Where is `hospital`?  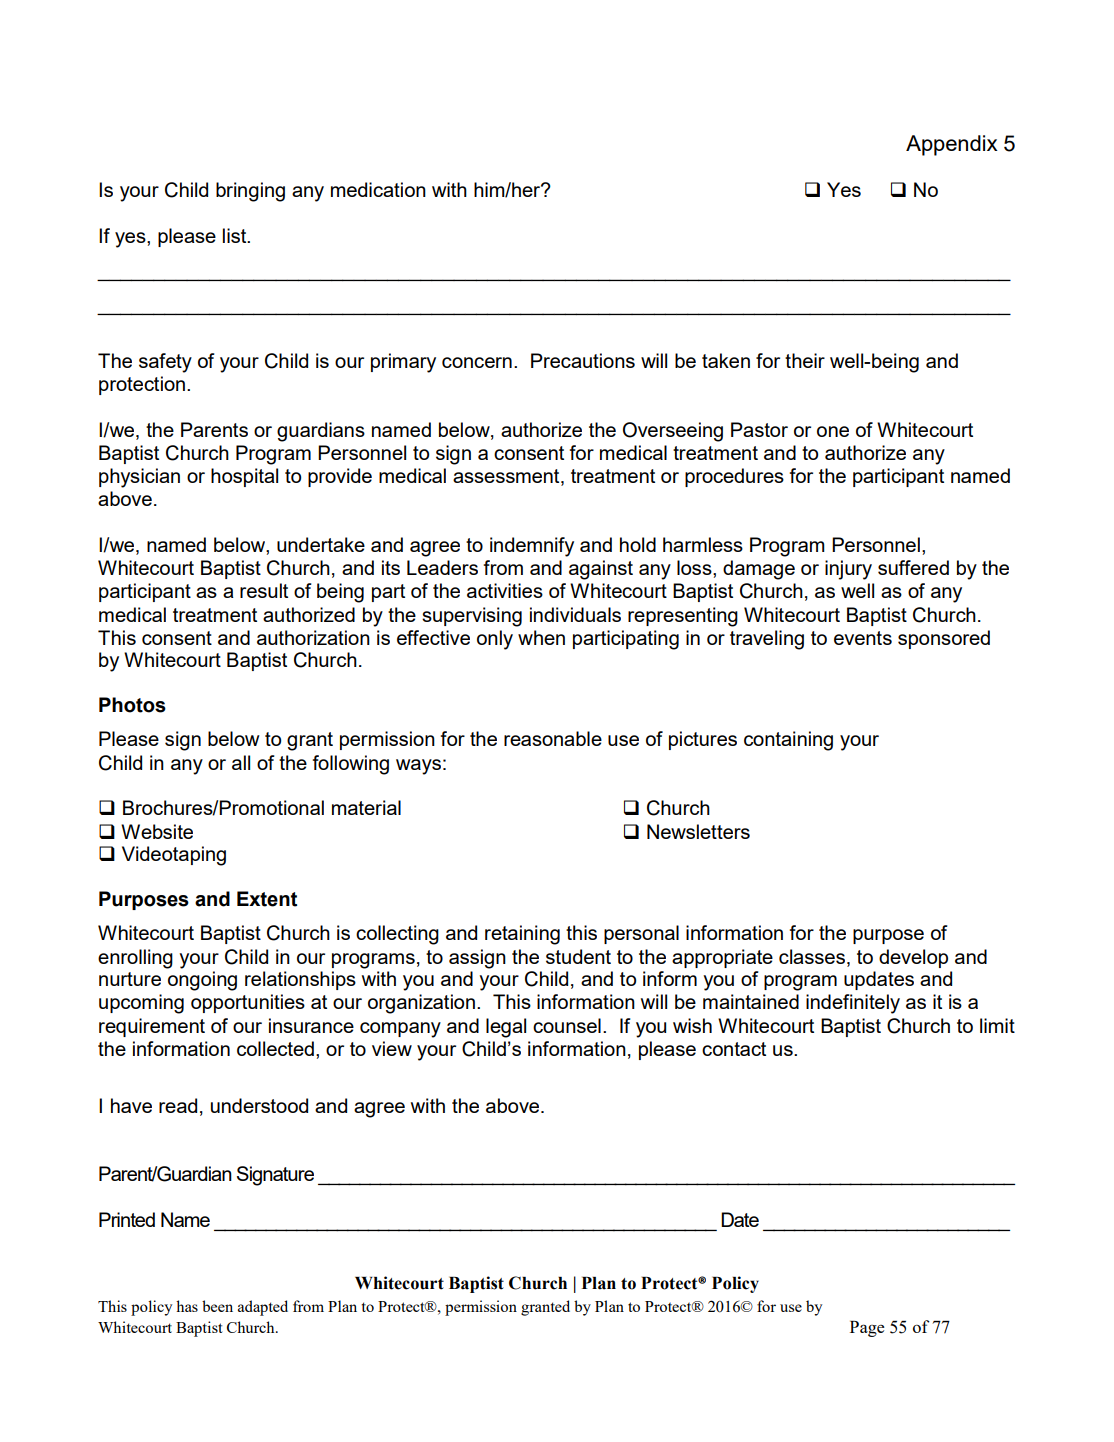 hospital is located at coordinates (244, 477).
